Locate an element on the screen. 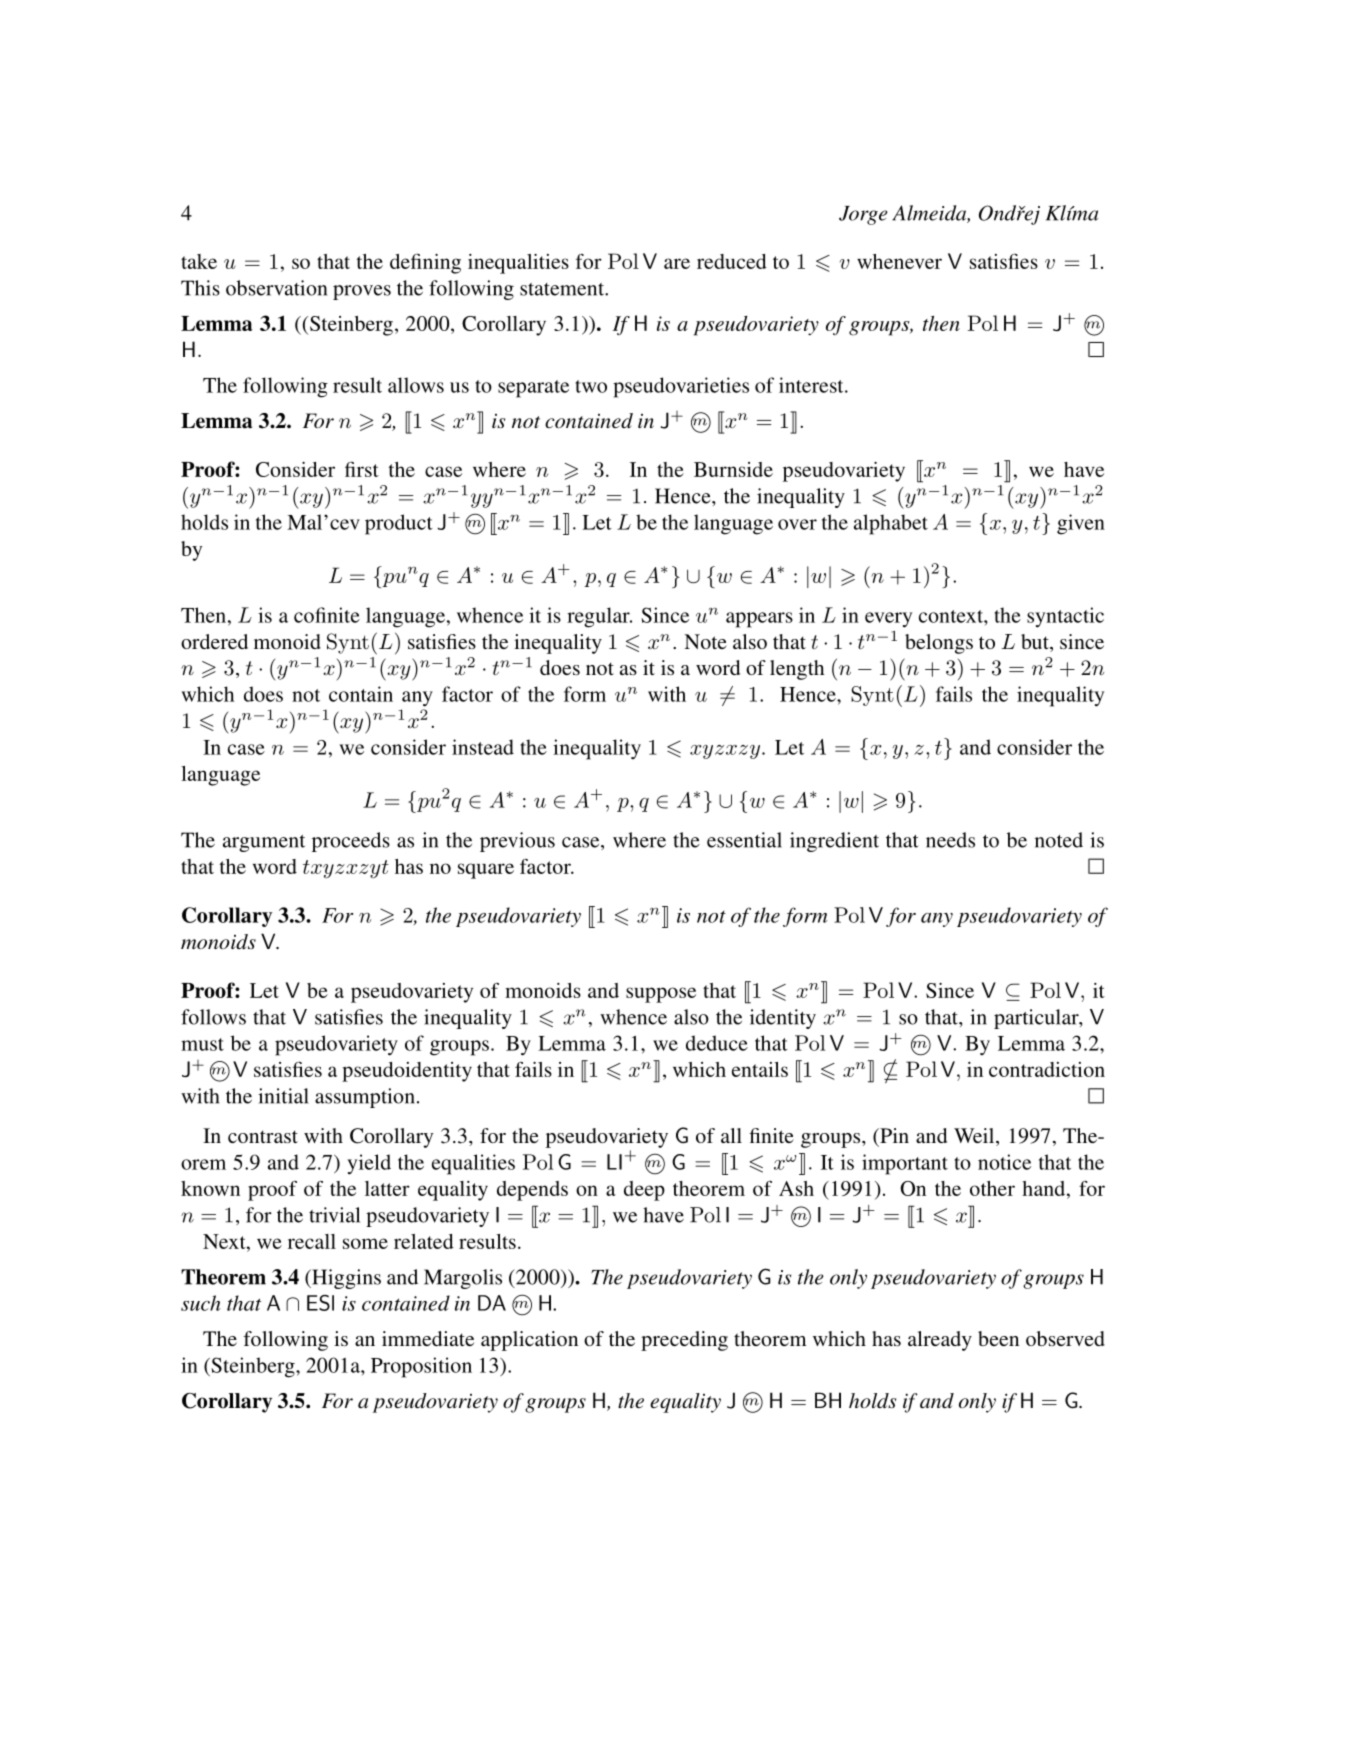 Image resolution: width=1351 pixels, height=1748 pixels. ordered is located at coordinates (214, 641).
